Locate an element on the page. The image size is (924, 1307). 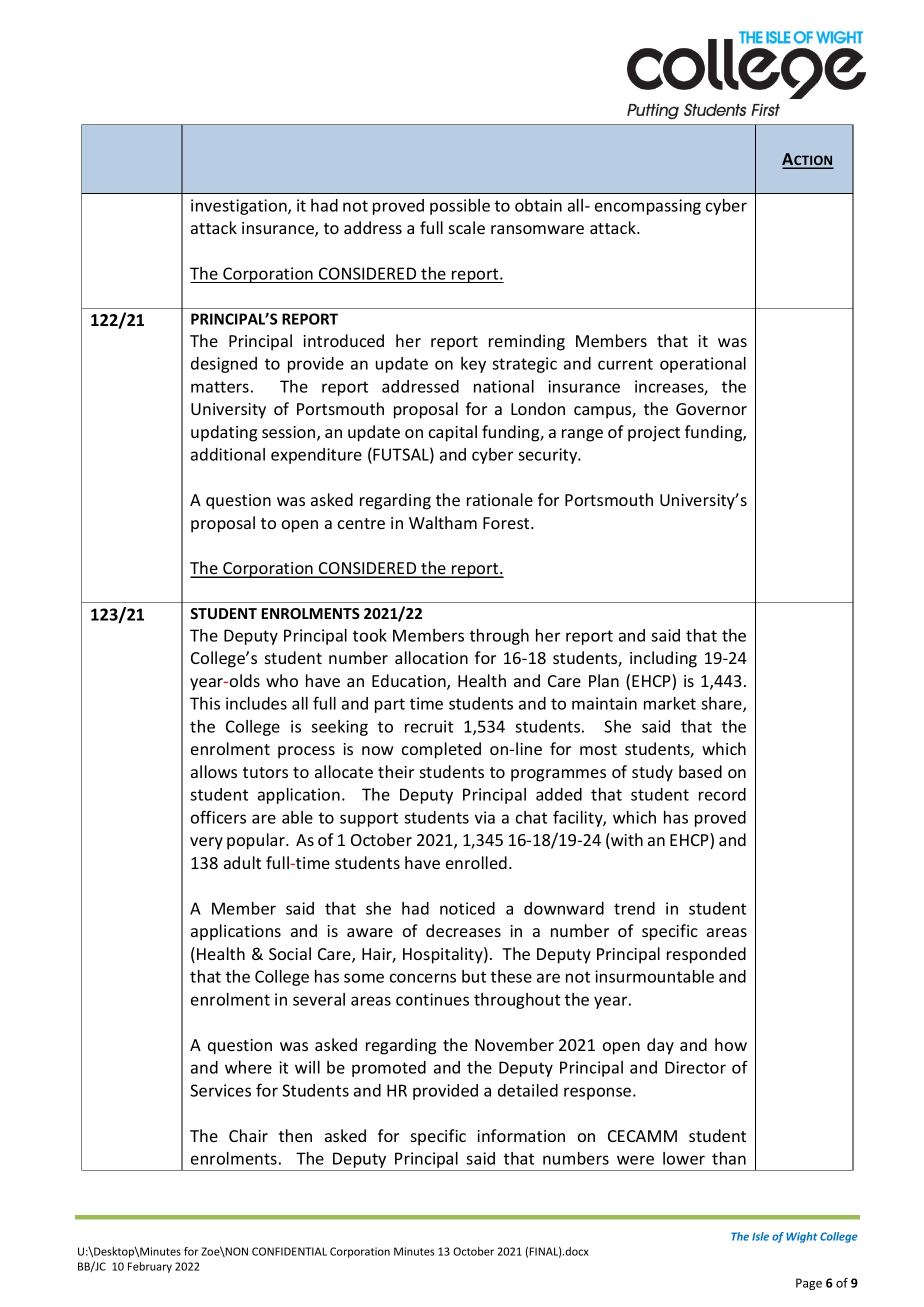
information is located at coordinates (521, 1135).
